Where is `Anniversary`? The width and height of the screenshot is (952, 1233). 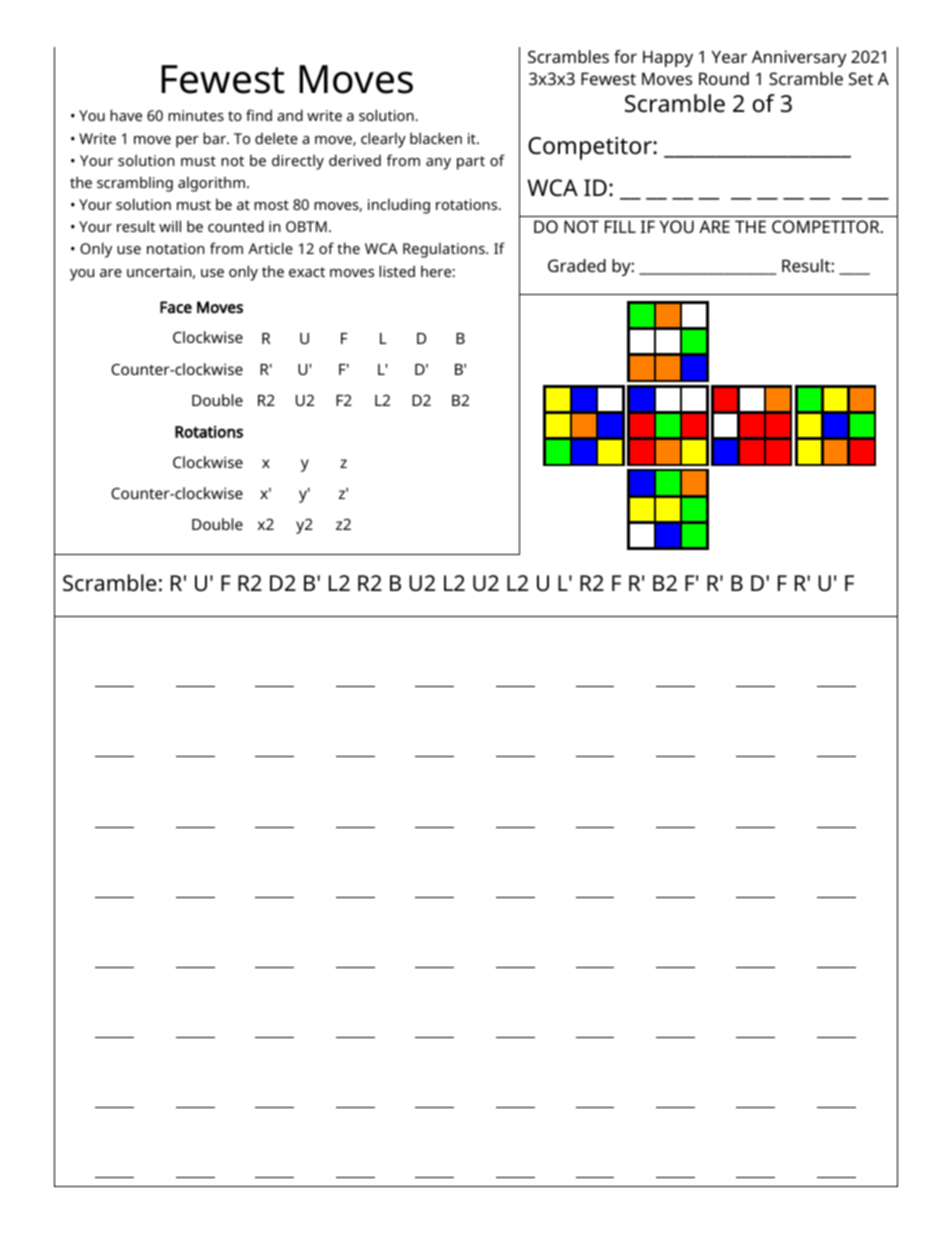
Anniversary is located at coordinates (799, 58).
